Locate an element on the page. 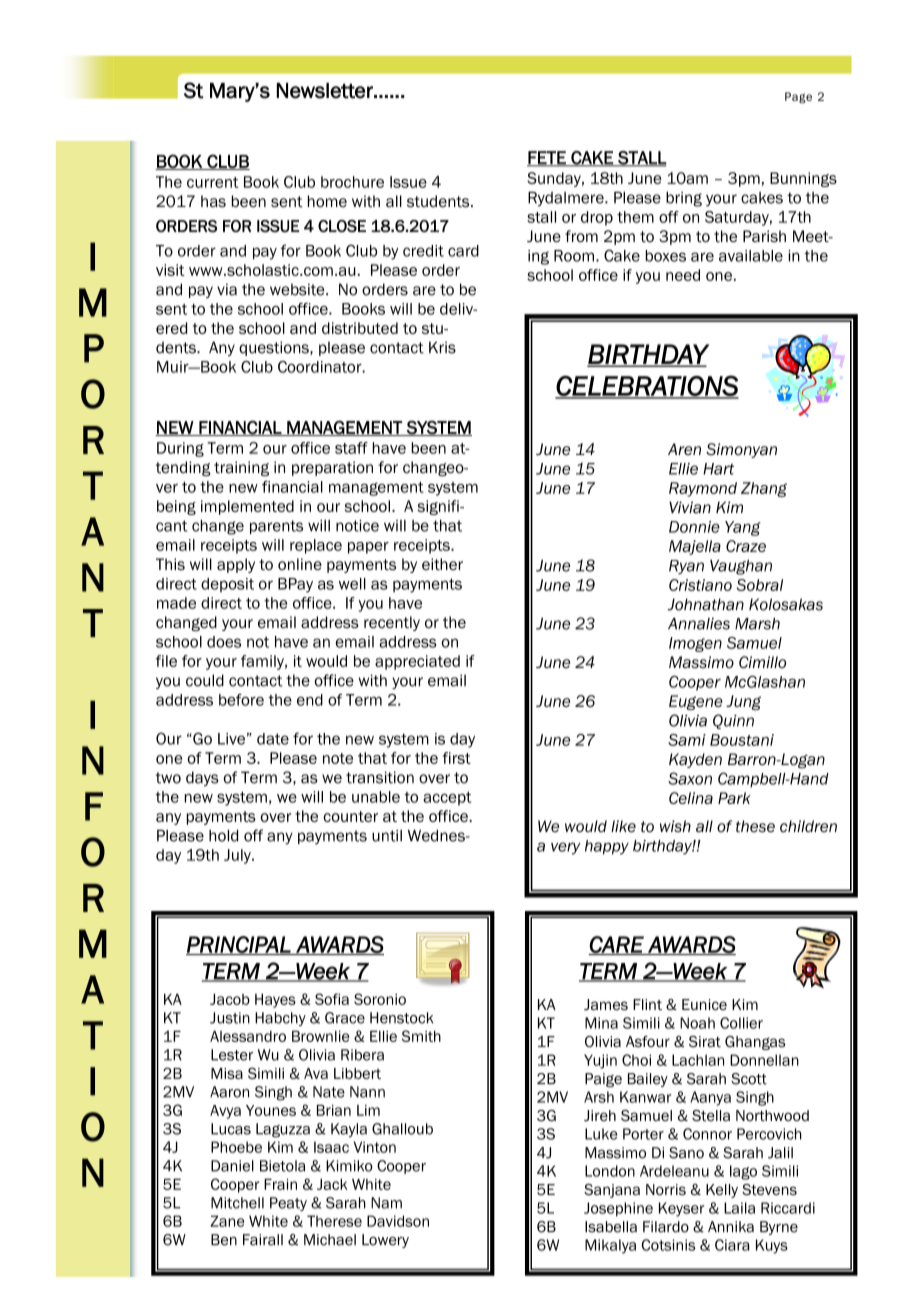  does is located at coordinates (224, 642).
